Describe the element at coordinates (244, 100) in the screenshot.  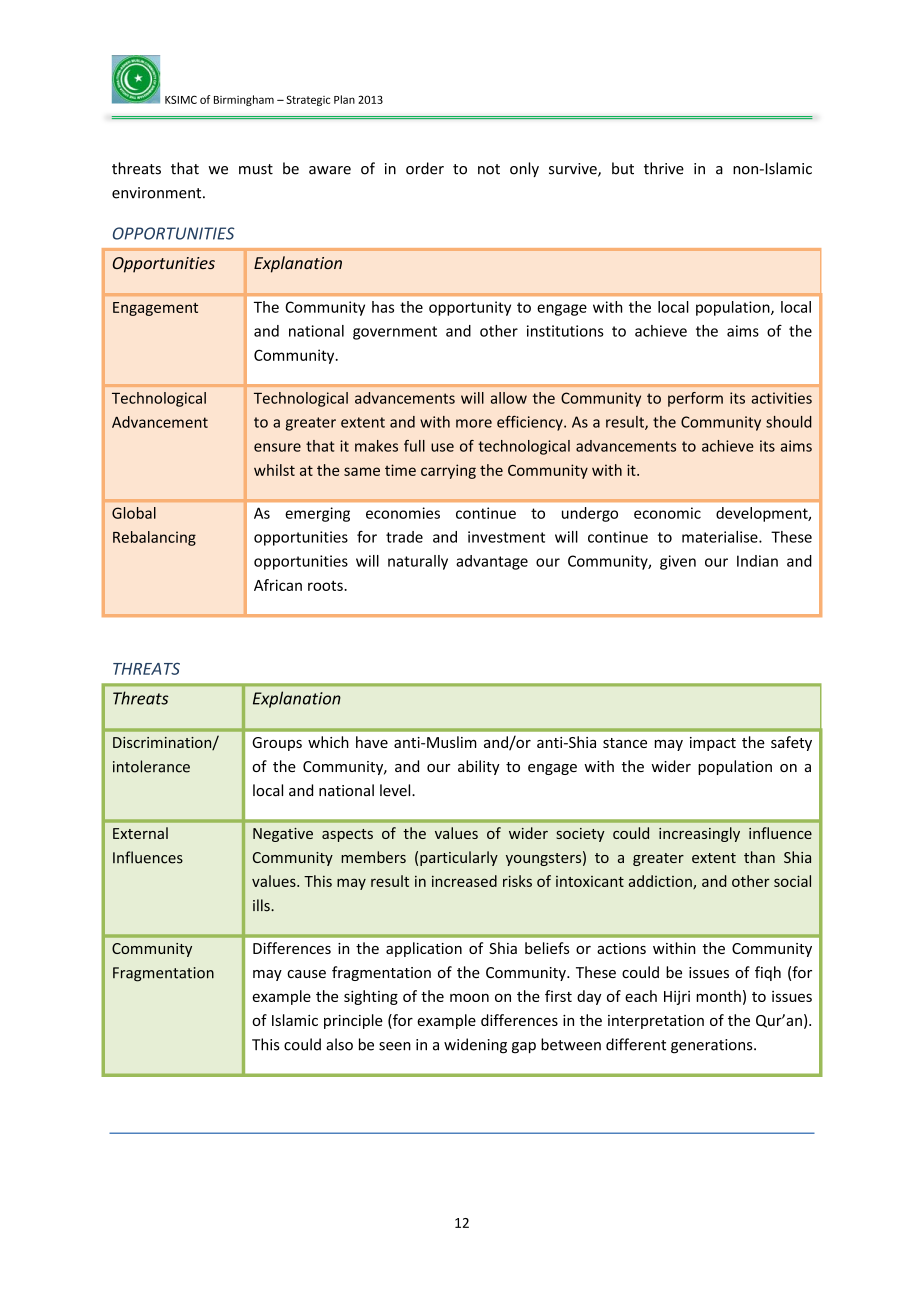
I see `Birmingham` at that location.
